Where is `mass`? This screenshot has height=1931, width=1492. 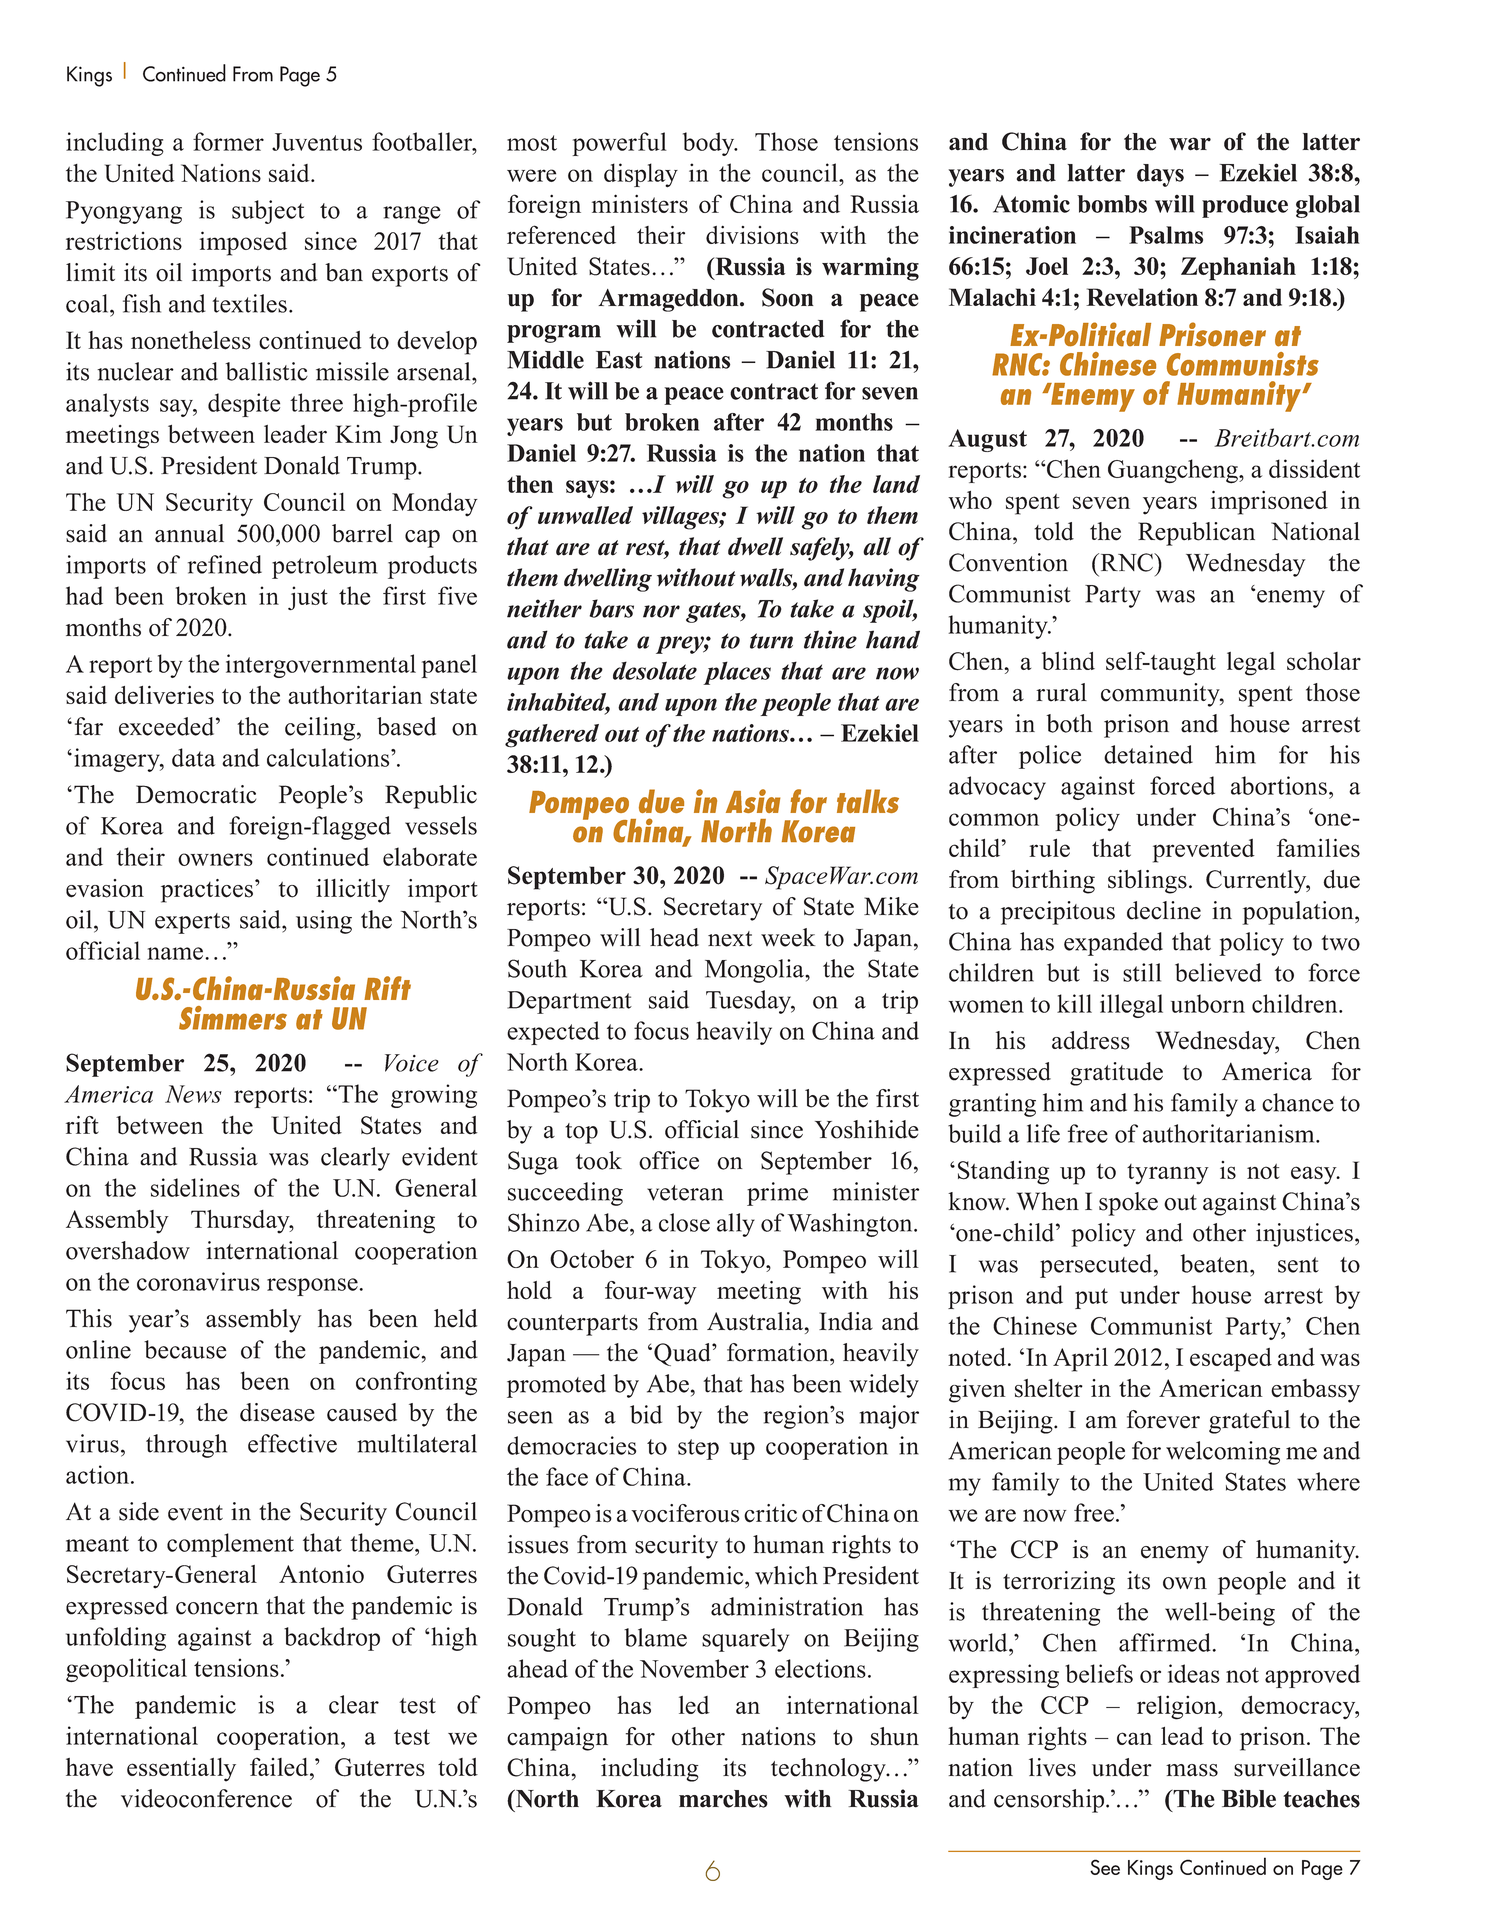
mass is located at coordinates (1192, 1770).
